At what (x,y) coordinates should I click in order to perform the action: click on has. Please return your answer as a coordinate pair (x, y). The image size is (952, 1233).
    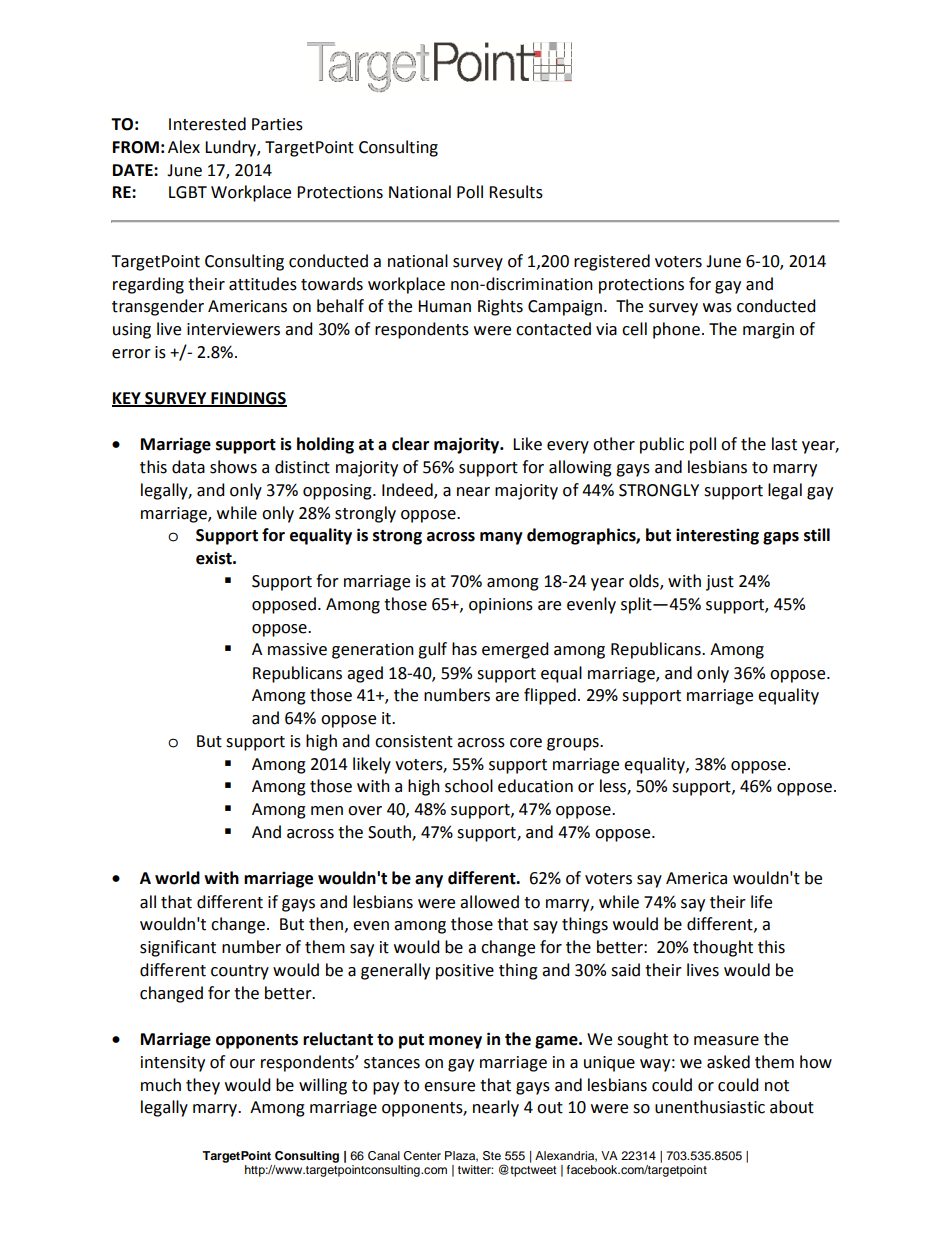
    Looking at the image, I should click on (464, 649).
